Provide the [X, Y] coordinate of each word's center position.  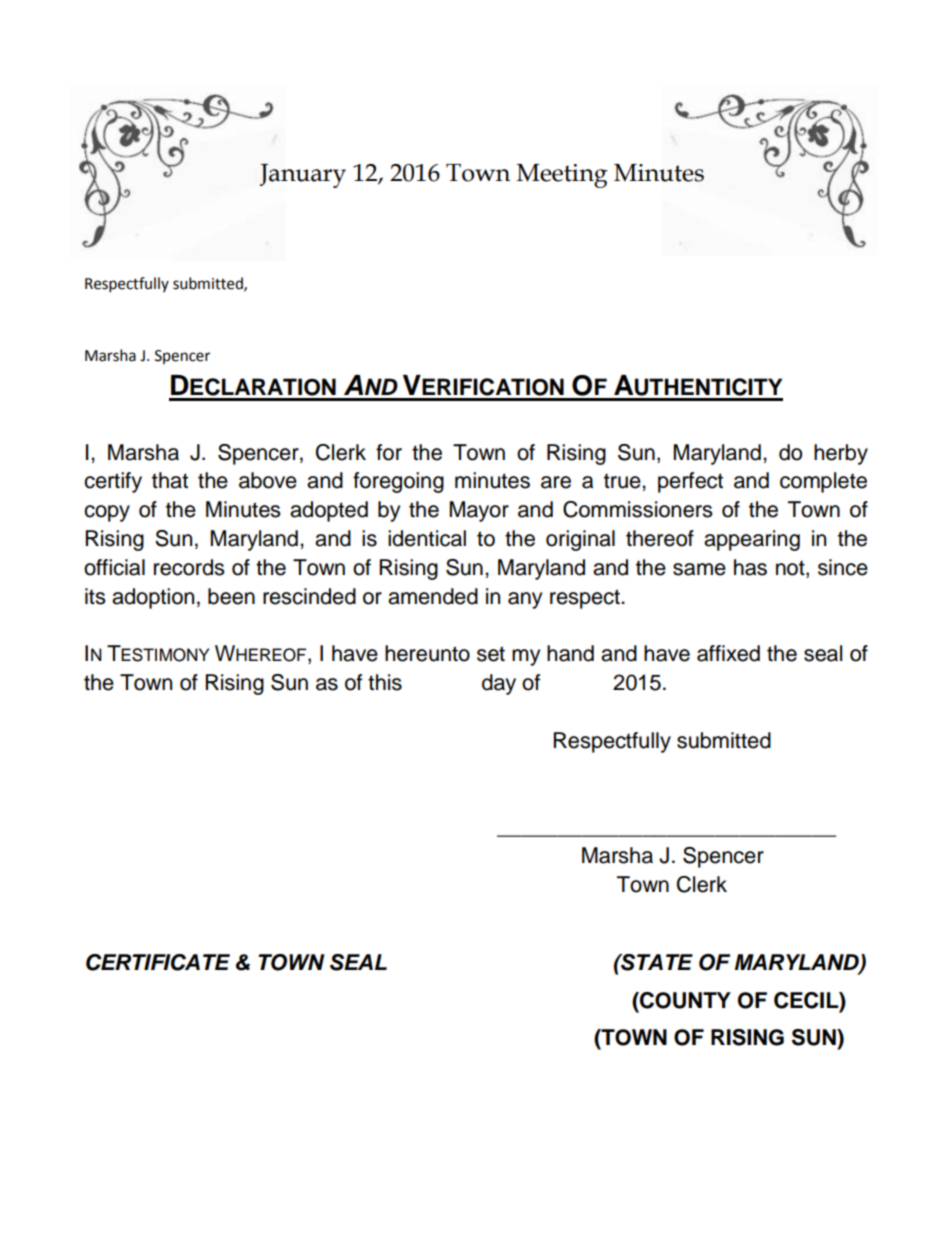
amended [433, 596]
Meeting [562, 176]
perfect [690, 482]
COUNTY [684, 1000]
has [750, 567]
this [385, 682]
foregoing [398, 482]
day [499, 684]
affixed [728, 653]
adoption [153, 598]
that [170, 480]
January [303, 176]
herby [841, 454]
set [491, 654]
